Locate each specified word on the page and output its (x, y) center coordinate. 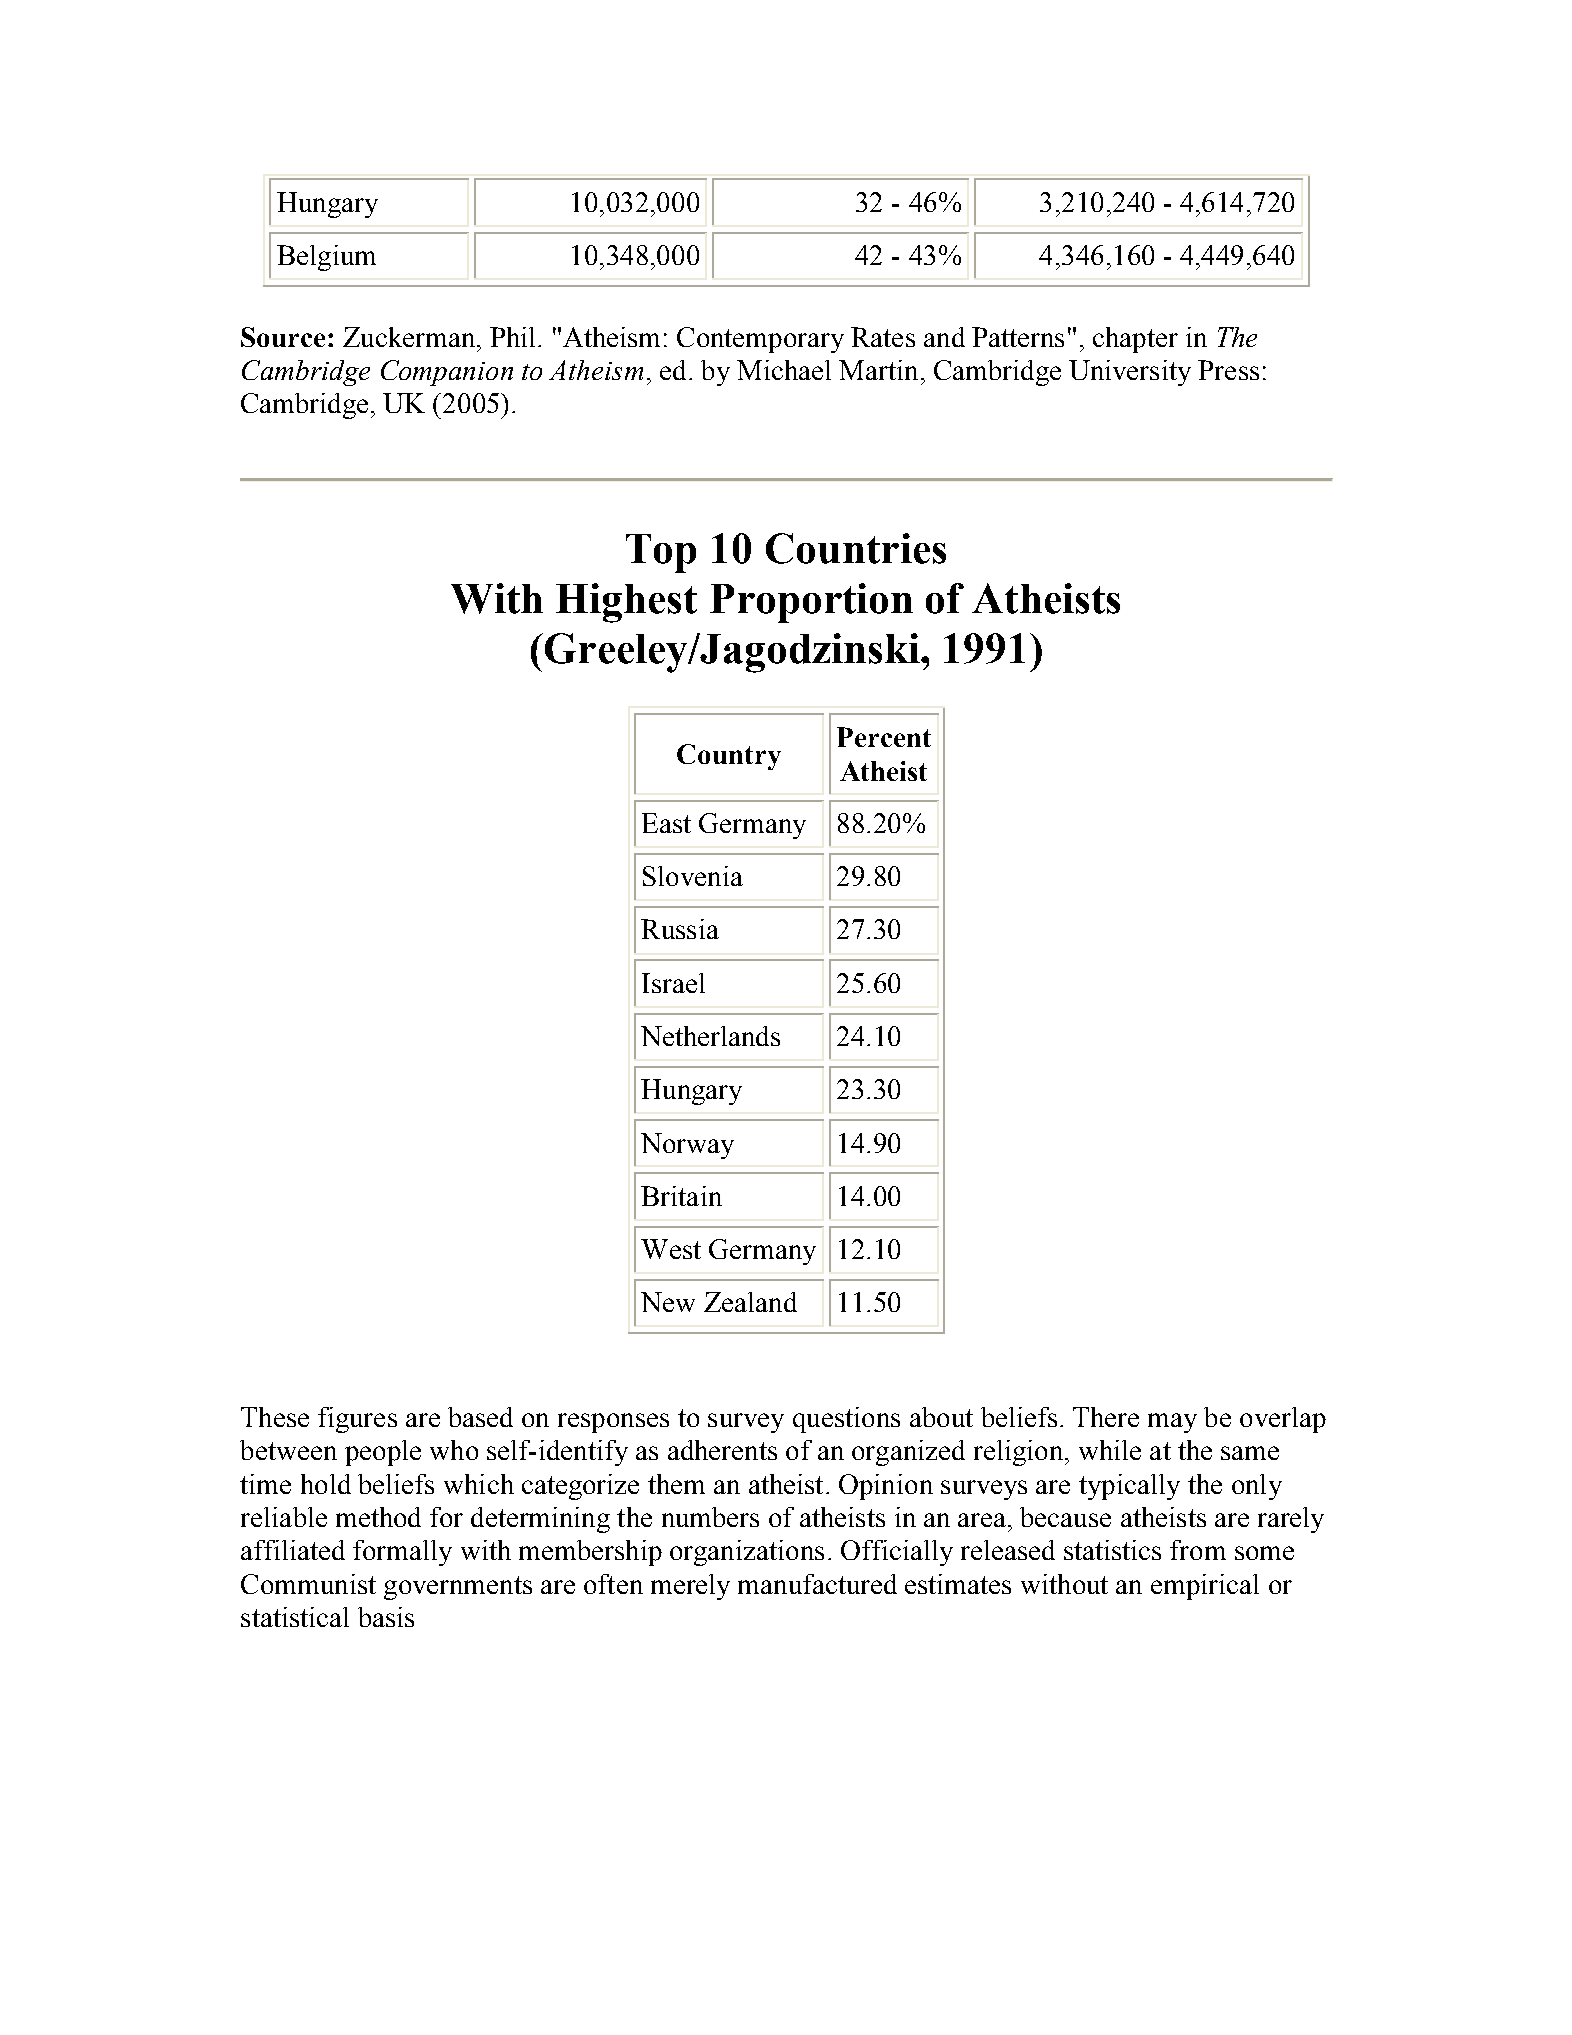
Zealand (750, 1302)
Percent (884, 737)
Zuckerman (410, 337)
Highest (626, 603)
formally (402, 1553)
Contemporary (760, 340)
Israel (673, 983)
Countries (856, 548)
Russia (680, 929)
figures (357, 1420)
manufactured (817, 1584)
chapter (1135, 340)
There (1106, 1417)
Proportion (811, 603)
